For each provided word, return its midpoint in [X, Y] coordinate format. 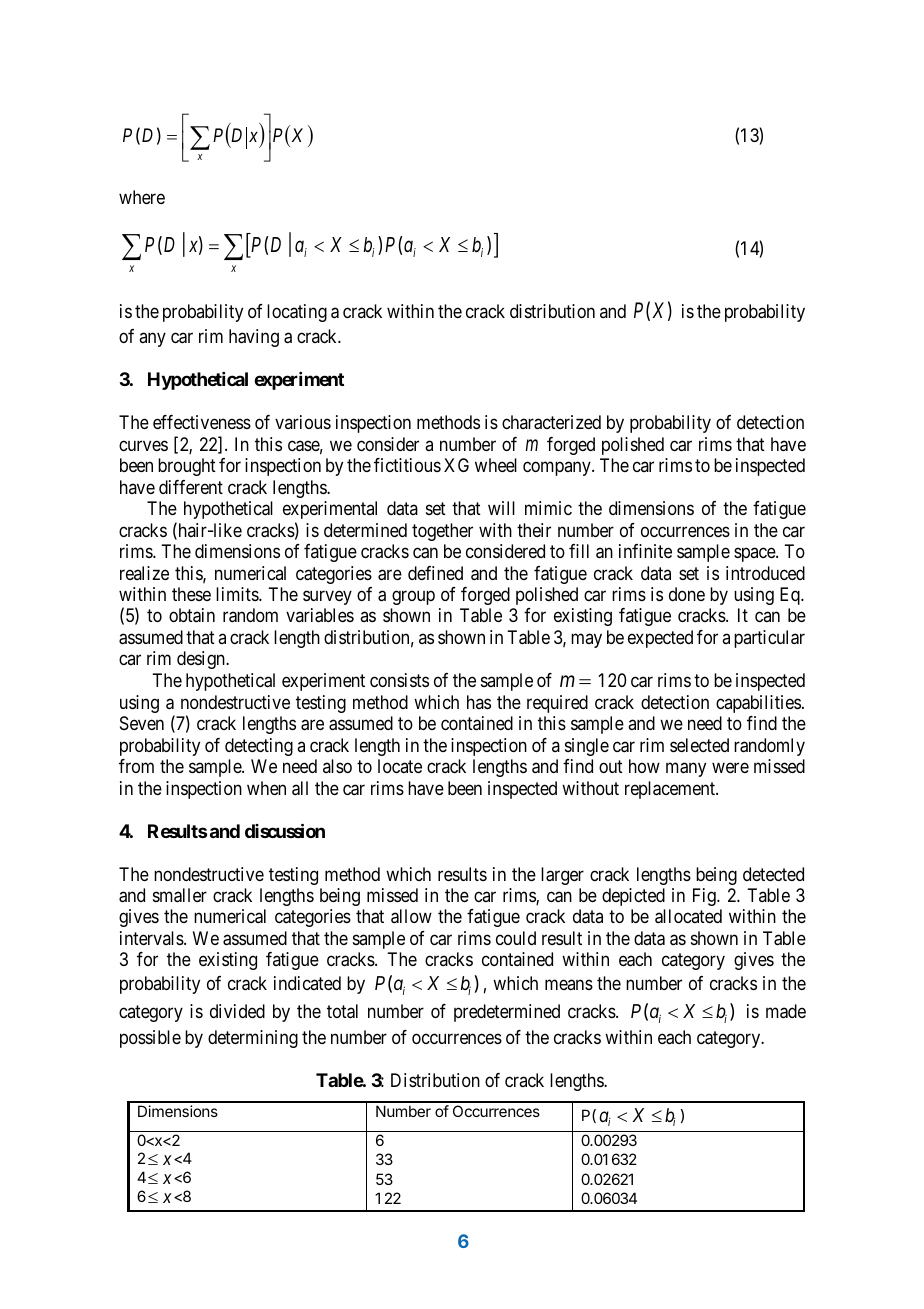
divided [237, 1011]
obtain [192, 615]
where [142, 197]
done [687, 594]
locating [297, 313]
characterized [551, 422]
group [413, 597]
